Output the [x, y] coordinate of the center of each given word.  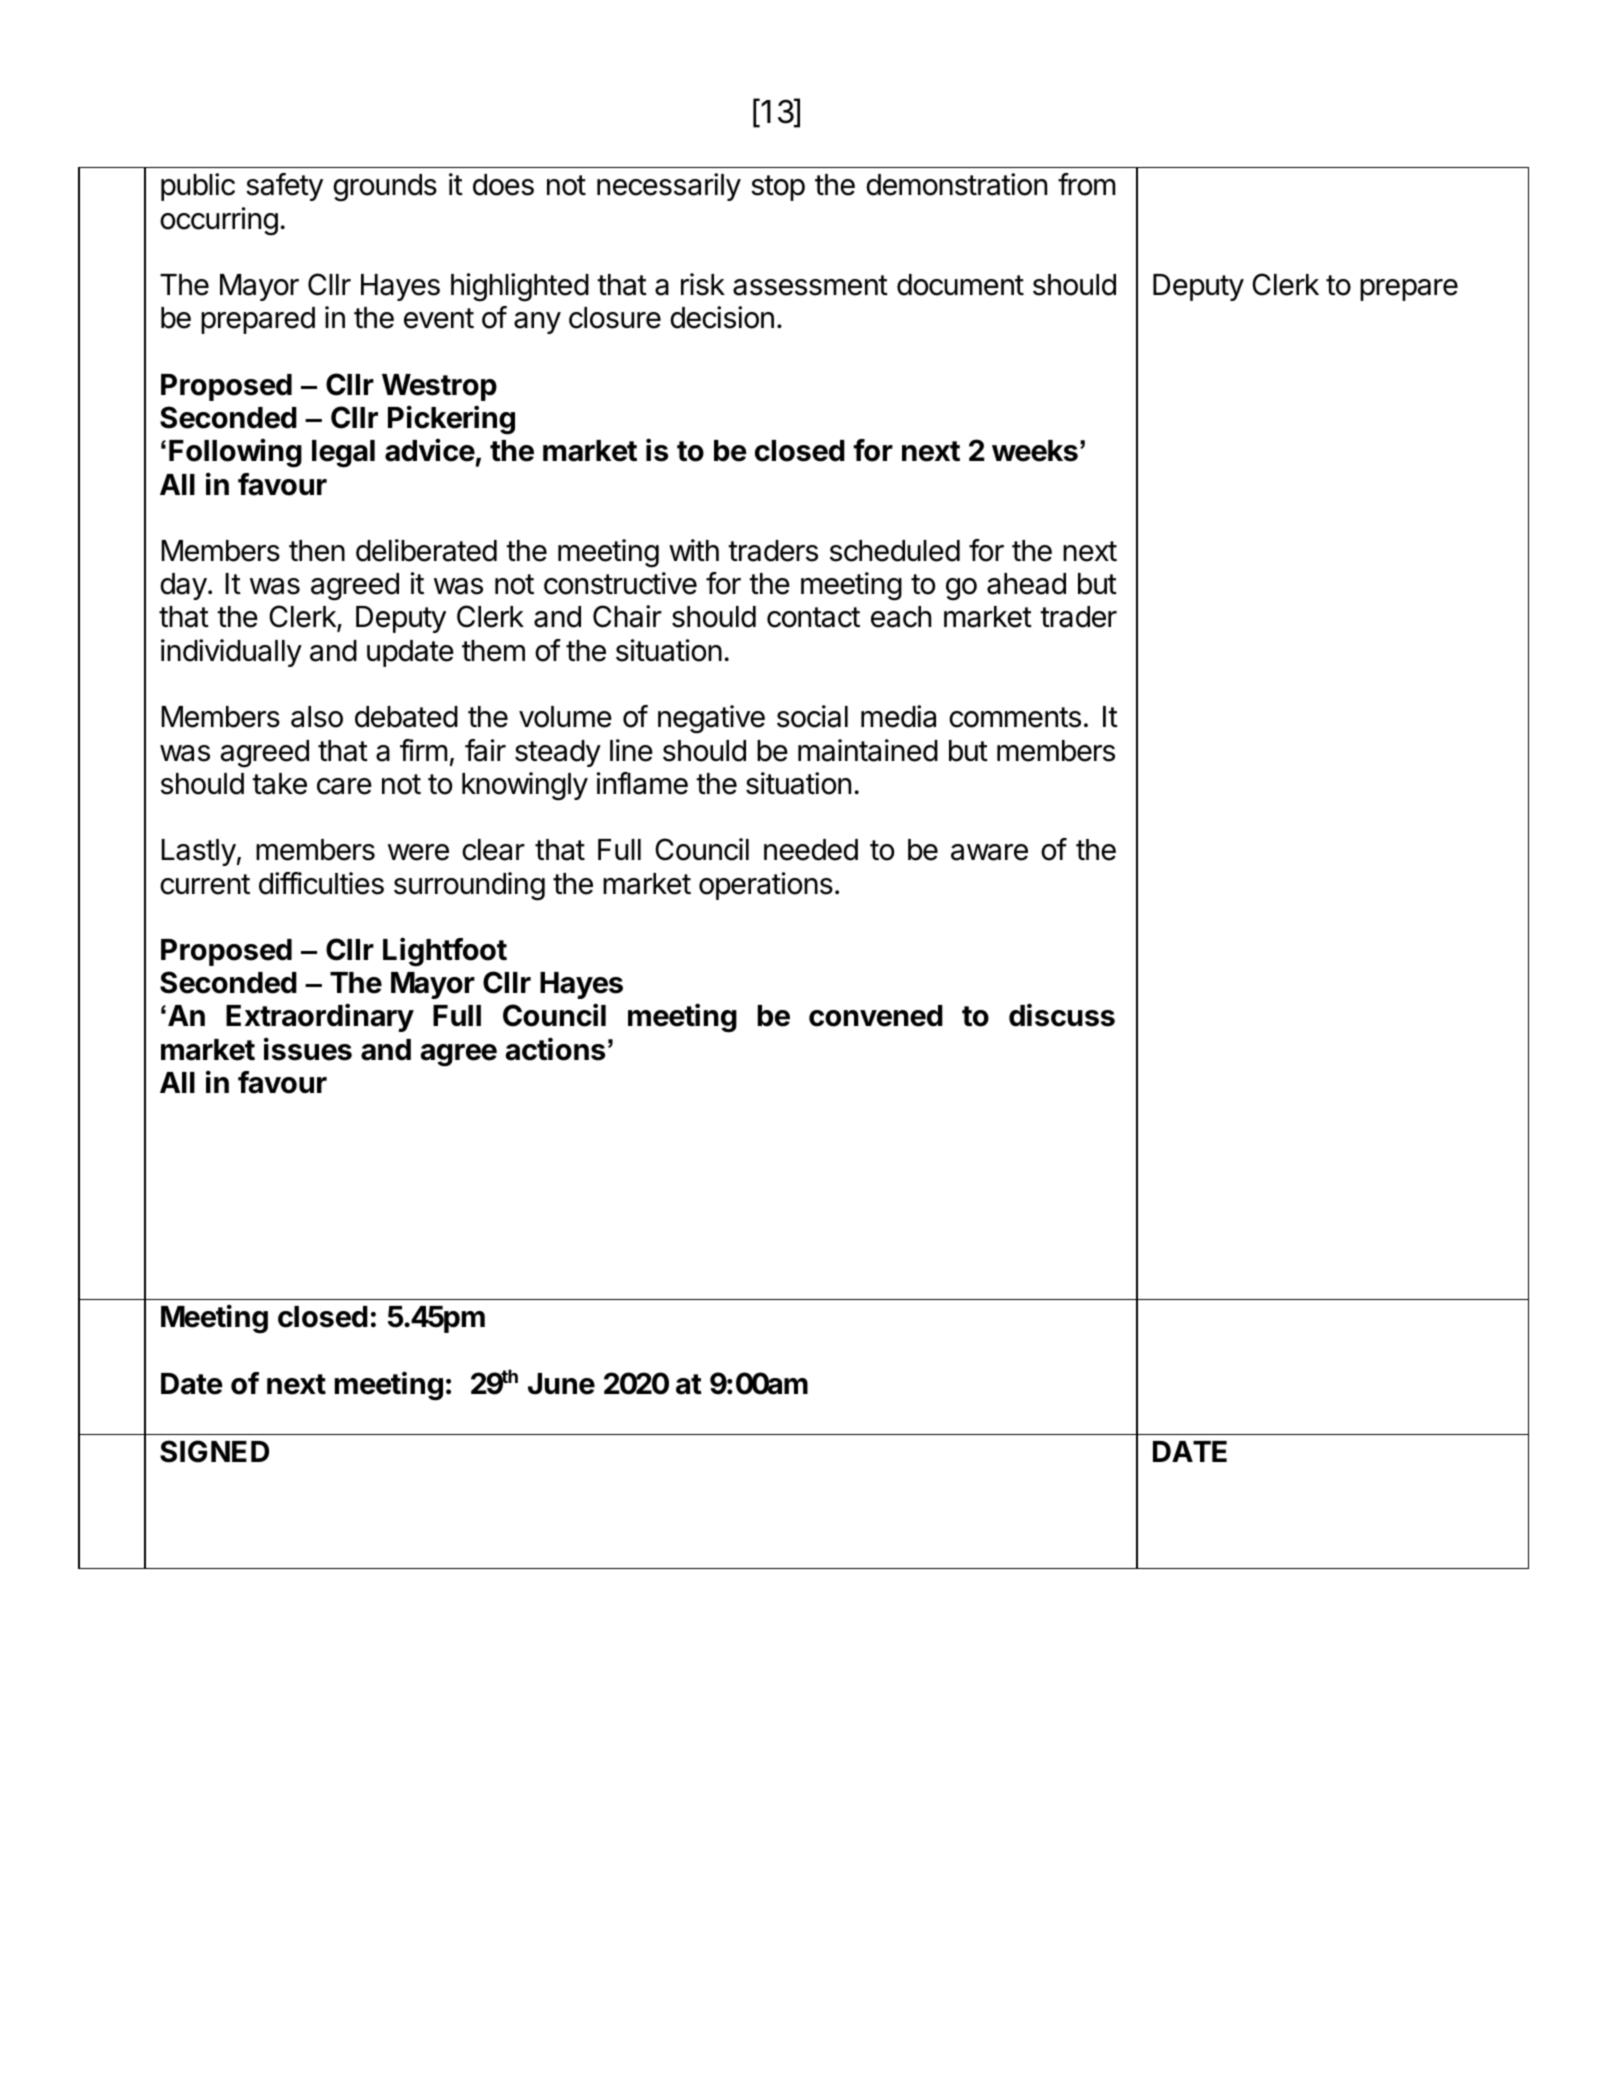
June [561, 1384]
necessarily [669, 187]
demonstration [956, 184]
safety [284, 187]
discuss [1062, 1015]
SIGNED [214, 1451]
